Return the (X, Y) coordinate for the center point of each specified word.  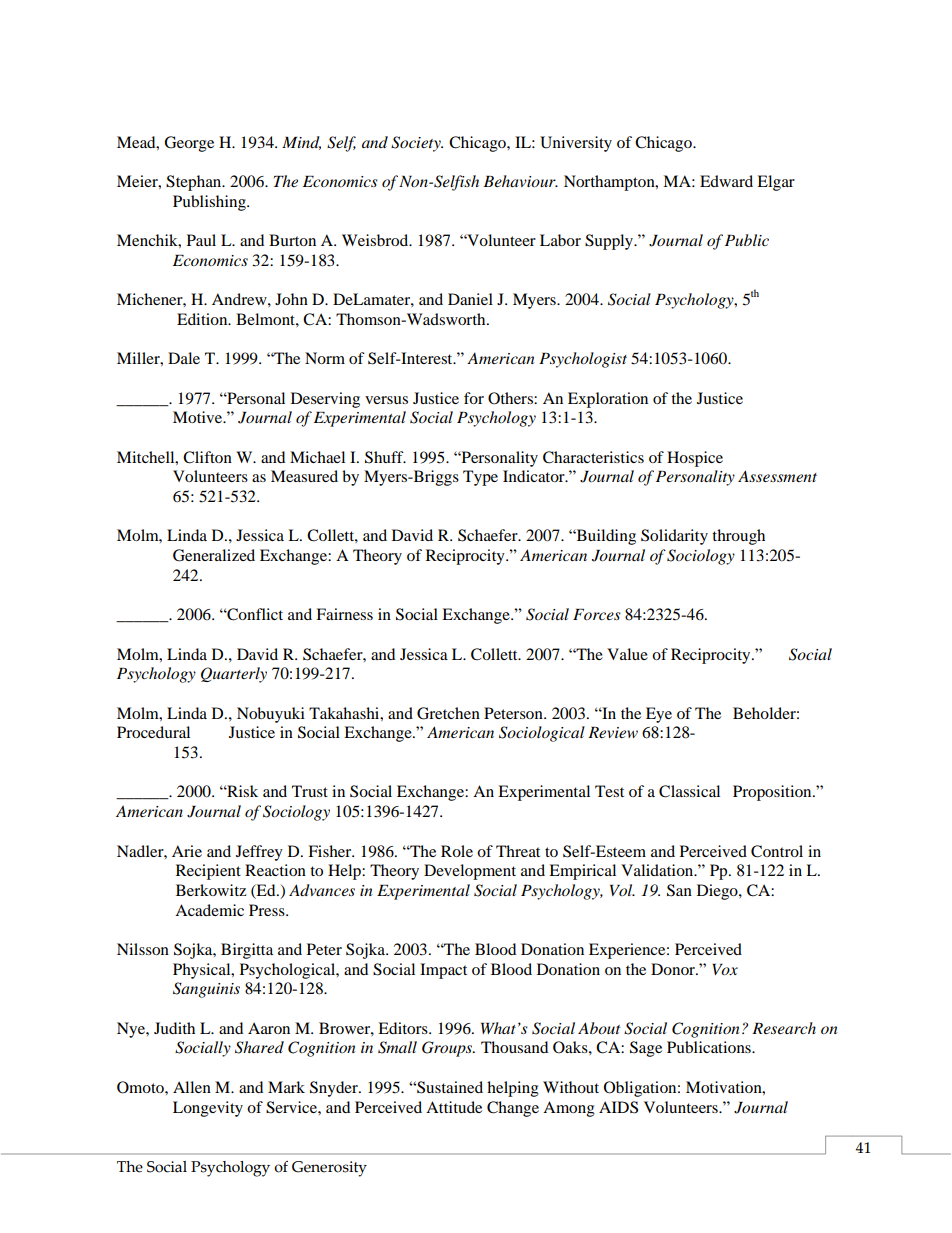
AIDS (618, 1107)
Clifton (207, 457)
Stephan (195, 183)
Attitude (454, 1107)
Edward (726, 181)
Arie (187, 851)
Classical (689, 791)
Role (457, 851)
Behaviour (520, 181)
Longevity (208, 1109)
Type (480, 478)
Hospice (695, 459)
